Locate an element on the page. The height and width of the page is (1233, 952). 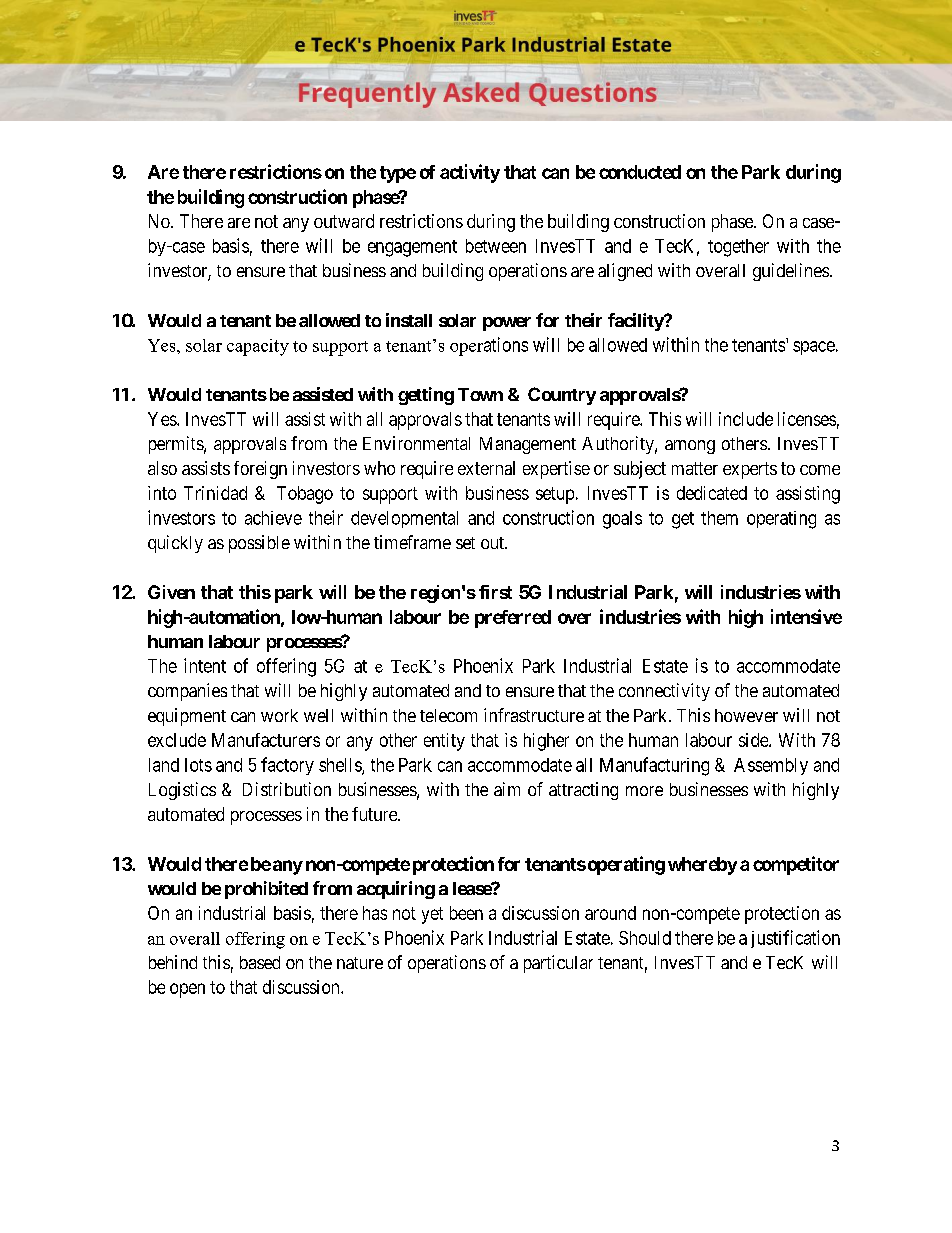
based is located at coordinates (260, 962).
